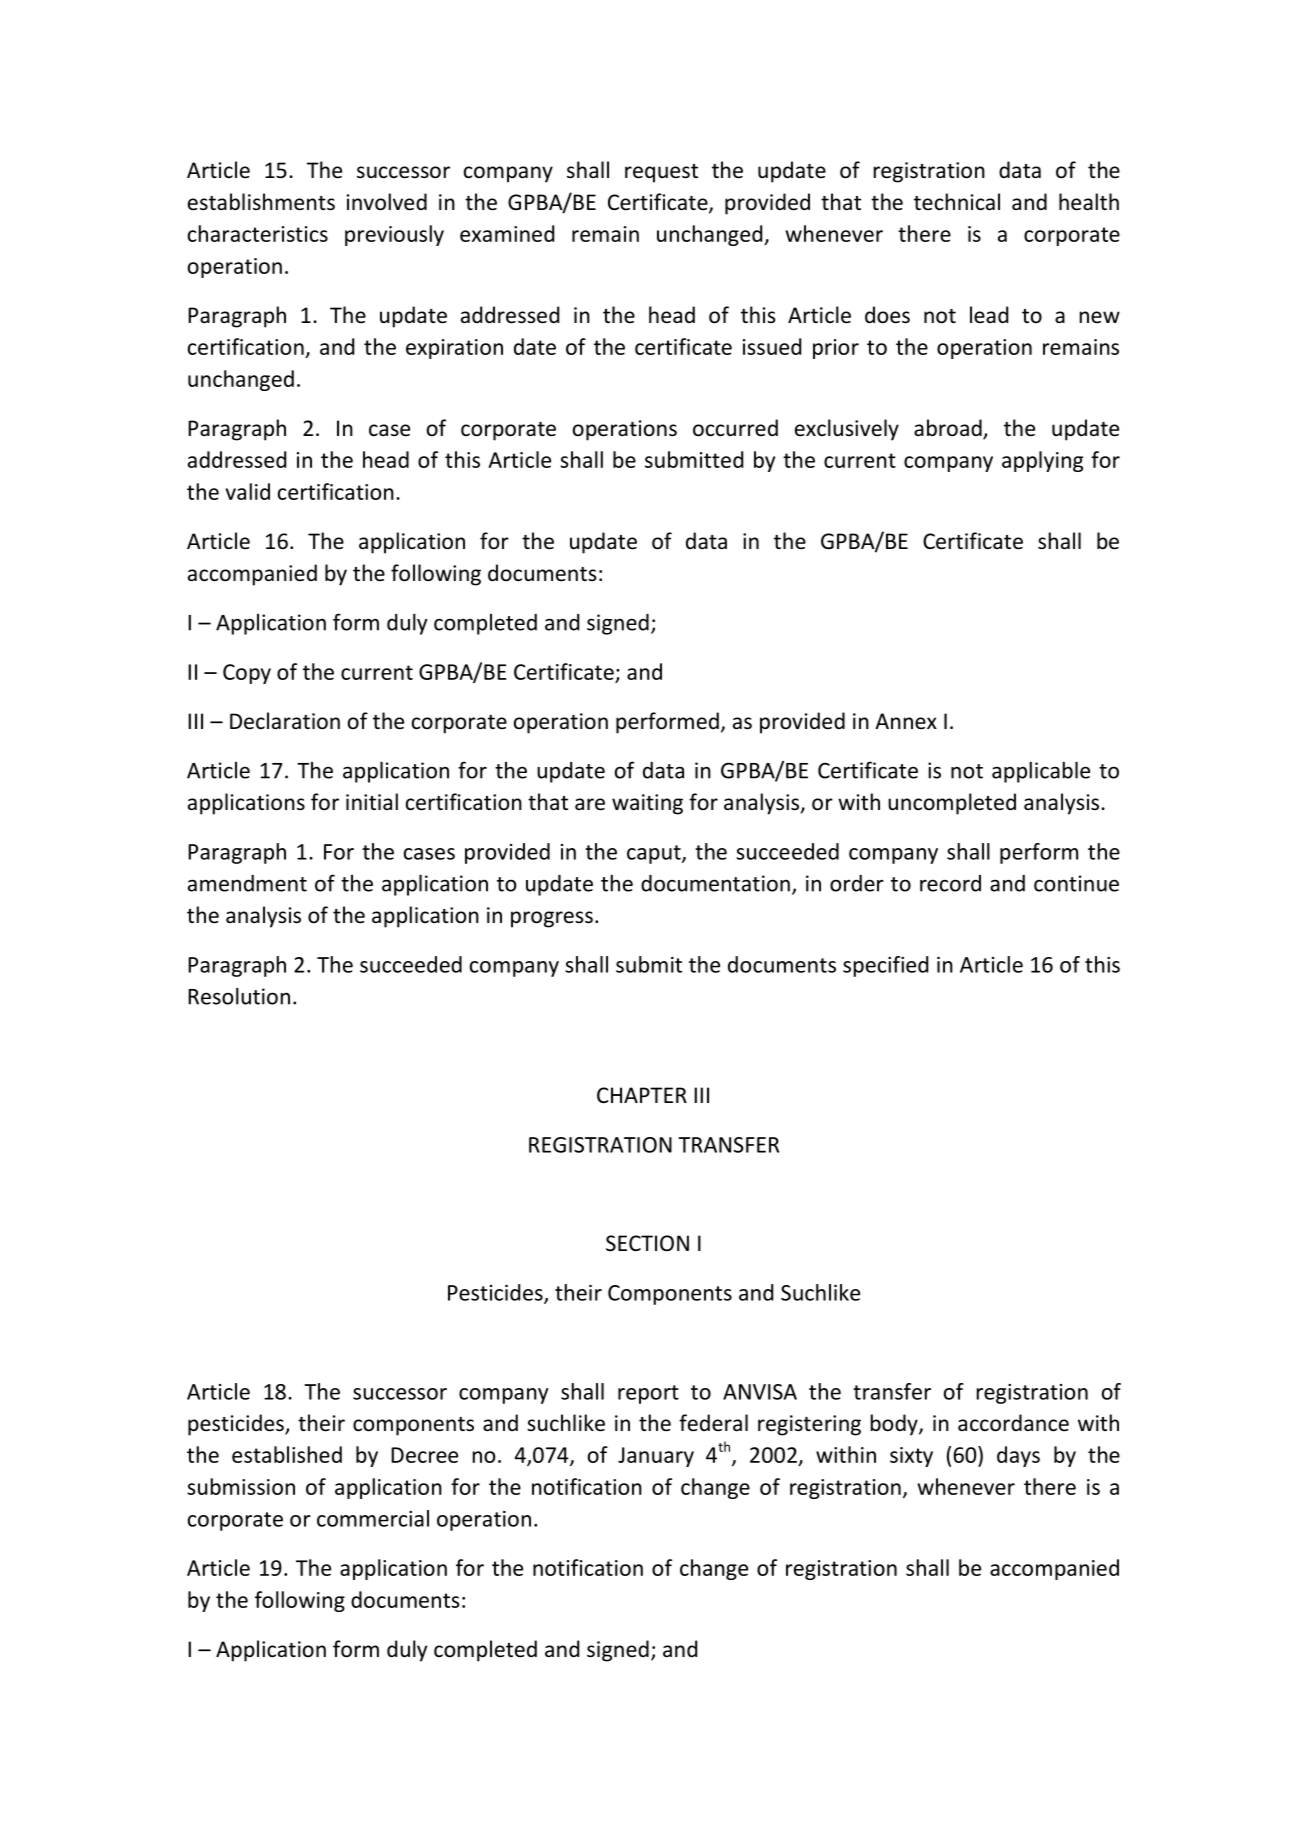  What do you see at coordinates (656, 1457) in the screenshot?
I see `January` at bounding box center [656, 1457].
